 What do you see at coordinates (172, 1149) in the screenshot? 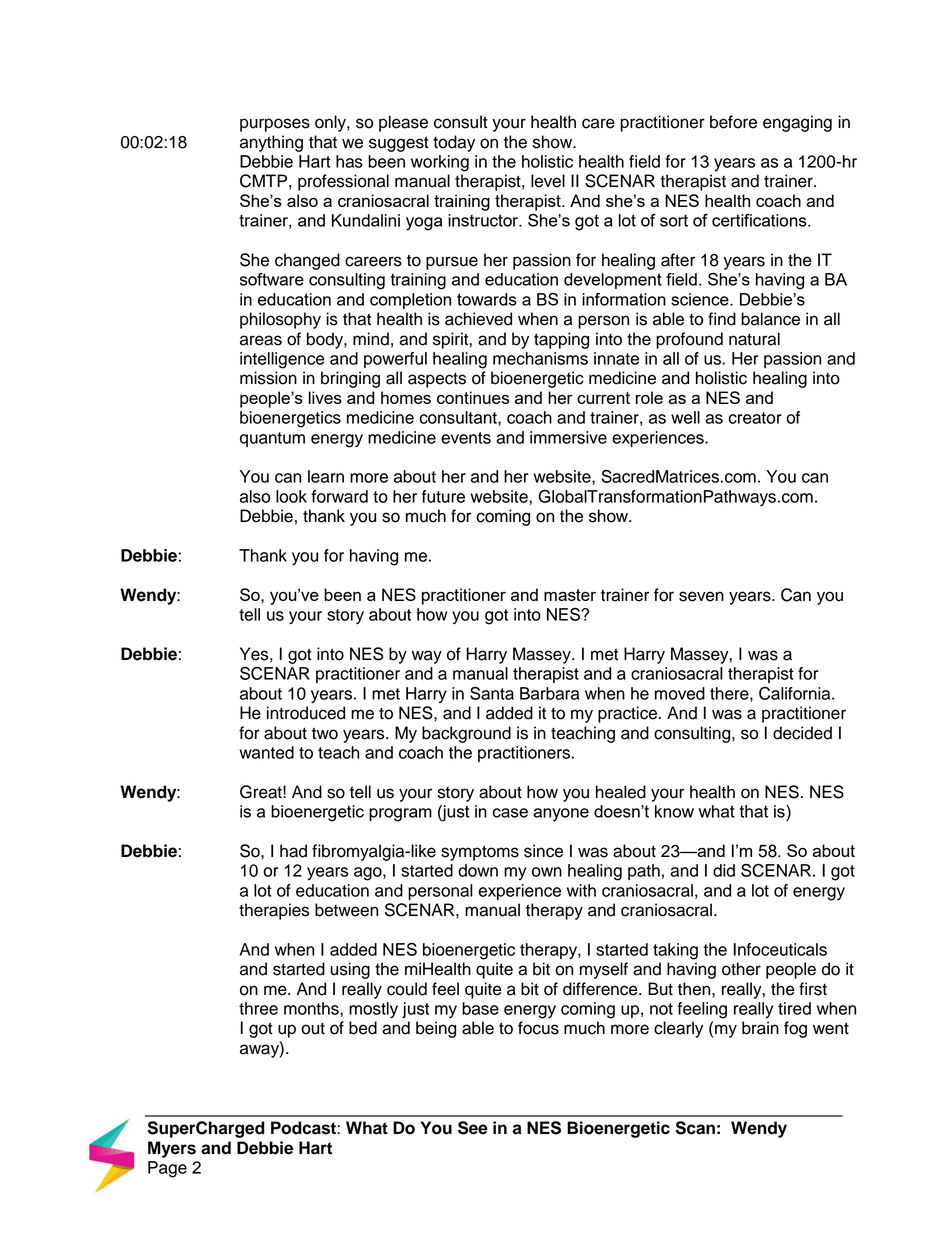
I see `Myers` at bounding box center [172, 1149].
